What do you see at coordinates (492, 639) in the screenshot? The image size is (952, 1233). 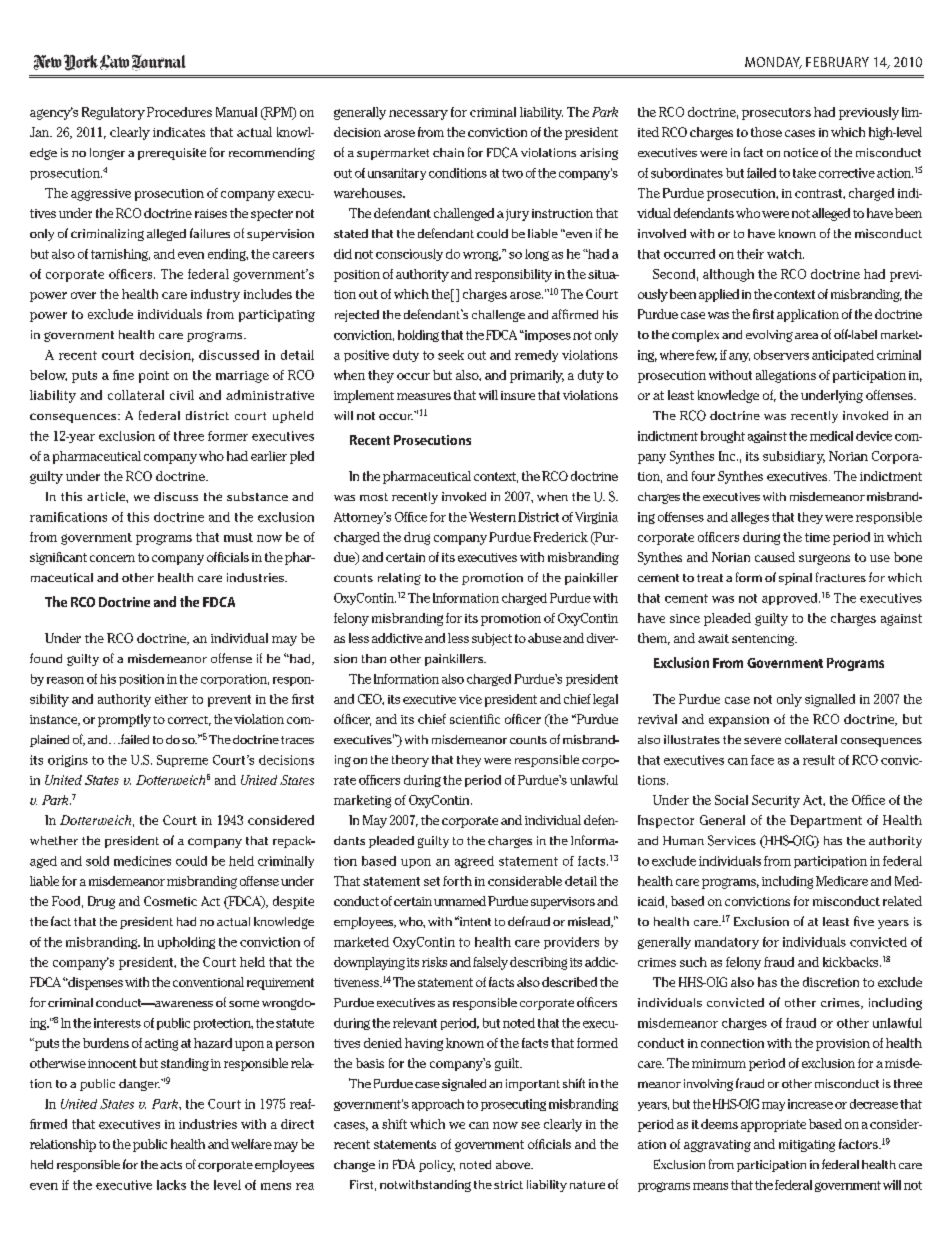 I see `subject` at bounding box center [492, 639].
